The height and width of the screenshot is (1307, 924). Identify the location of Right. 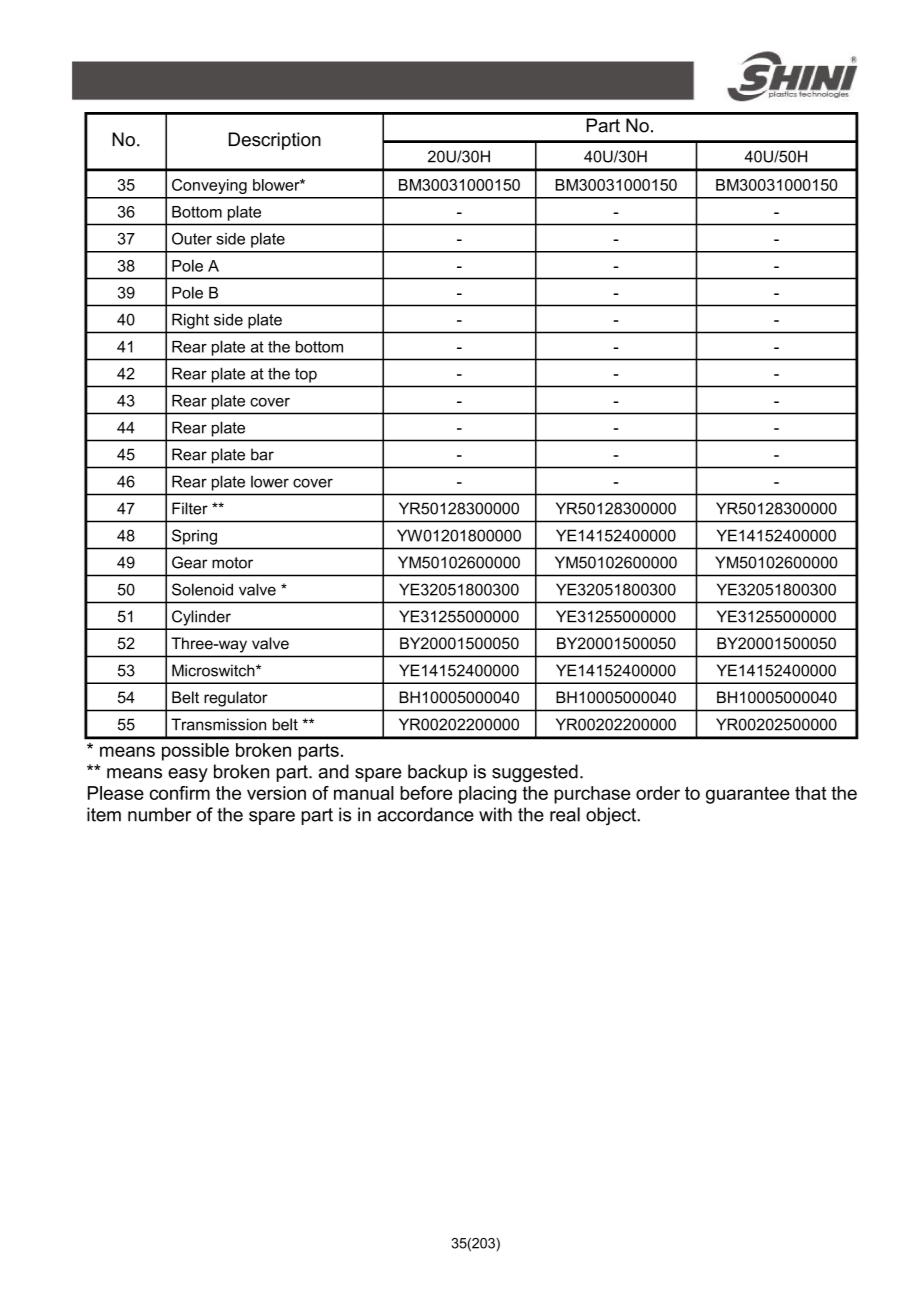
(190, 321).
